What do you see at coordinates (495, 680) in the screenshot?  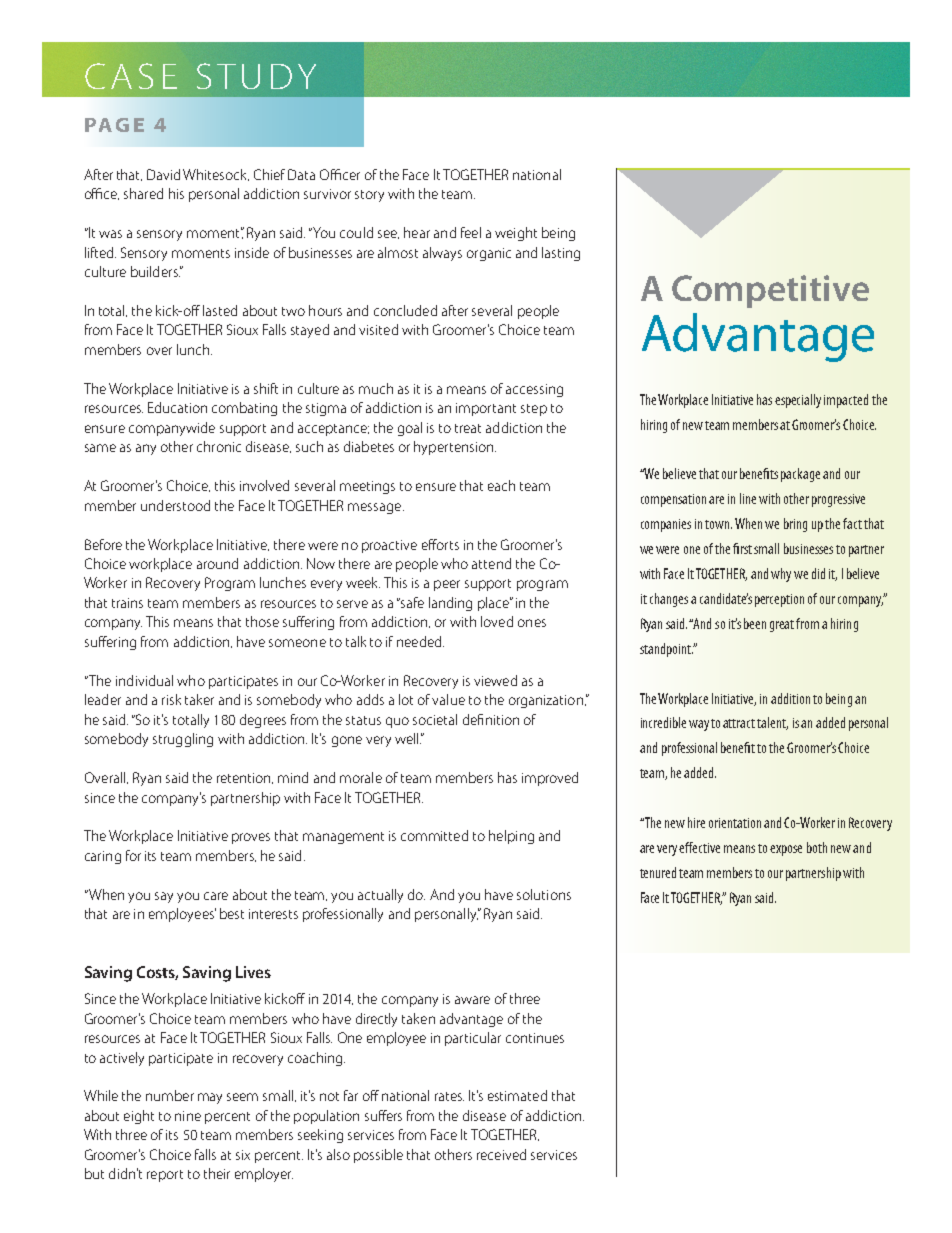 I see `viewed` at bounding box center [495, 680].
